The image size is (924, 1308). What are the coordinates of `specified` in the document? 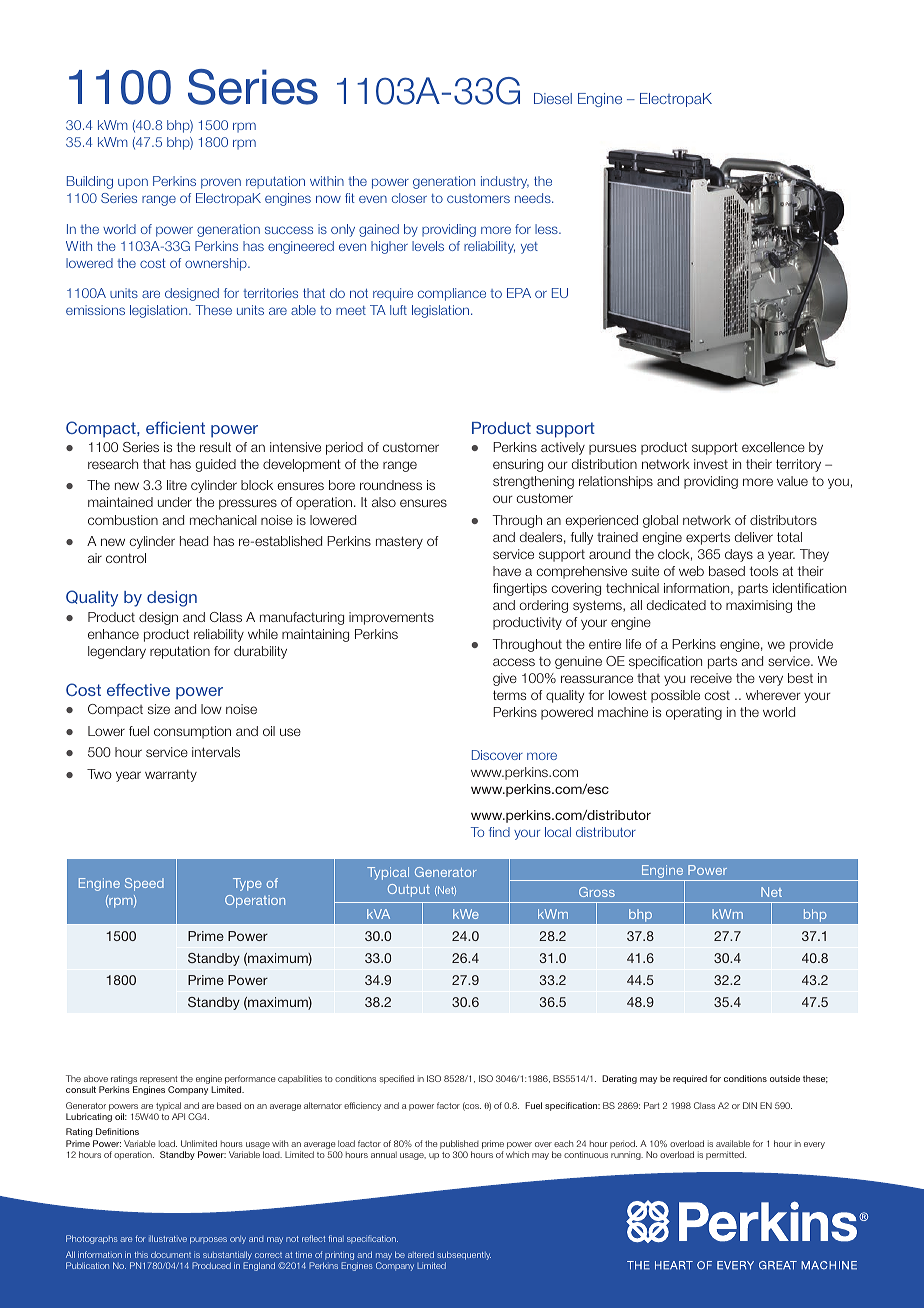 It's located at (397, 1079).
